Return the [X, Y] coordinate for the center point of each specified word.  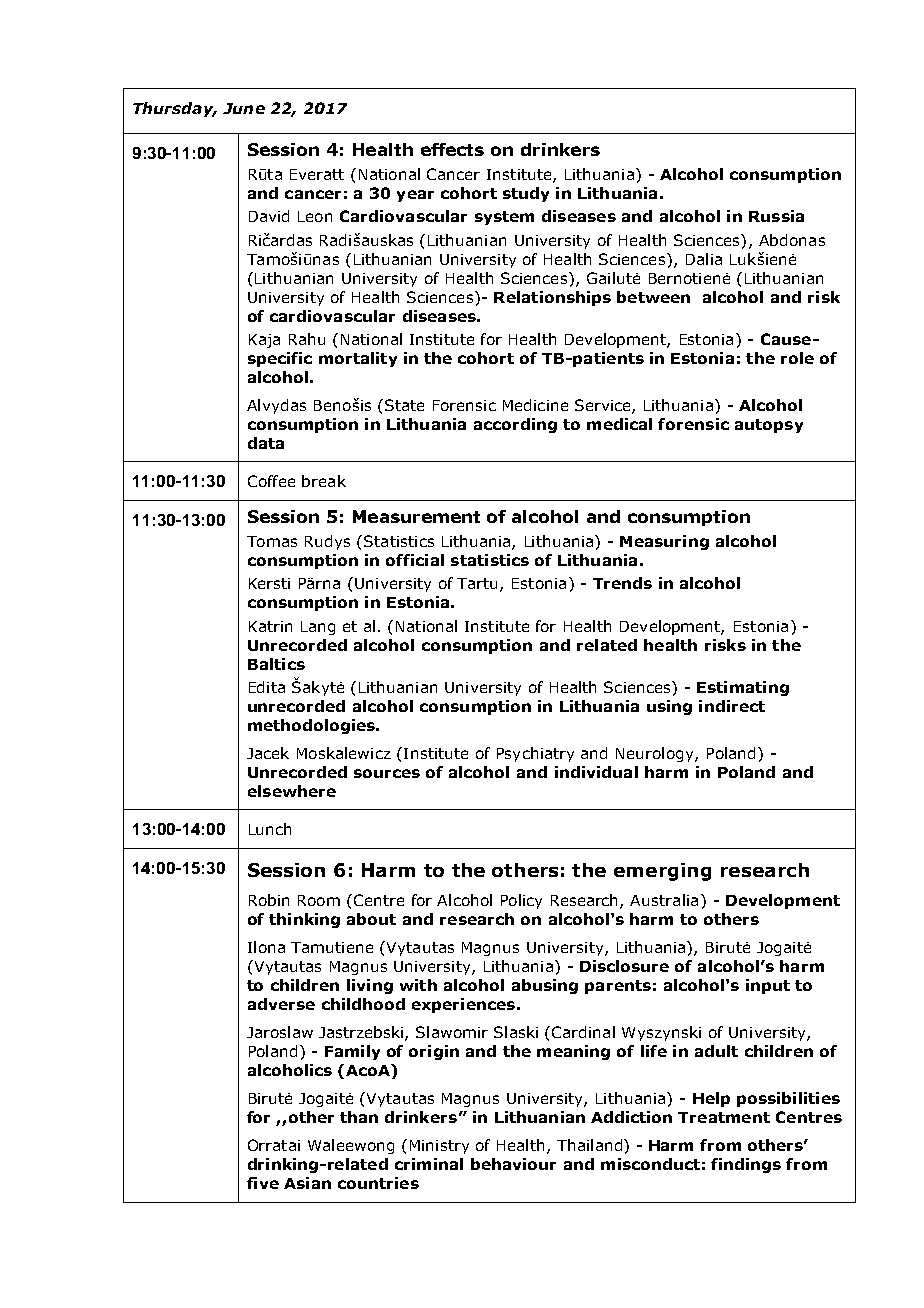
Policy [521, 901]
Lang [318, 628]
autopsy [769, 426]
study [526, 194]
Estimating [743, 688]
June [244, 108]
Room [319, 900]
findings [746, 1165]
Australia [664, 900]
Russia [776, 216]
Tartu [477, 583]
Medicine [535, 405]
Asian [307, 1183]
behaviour [513, 1164]
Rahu [307, 339]
